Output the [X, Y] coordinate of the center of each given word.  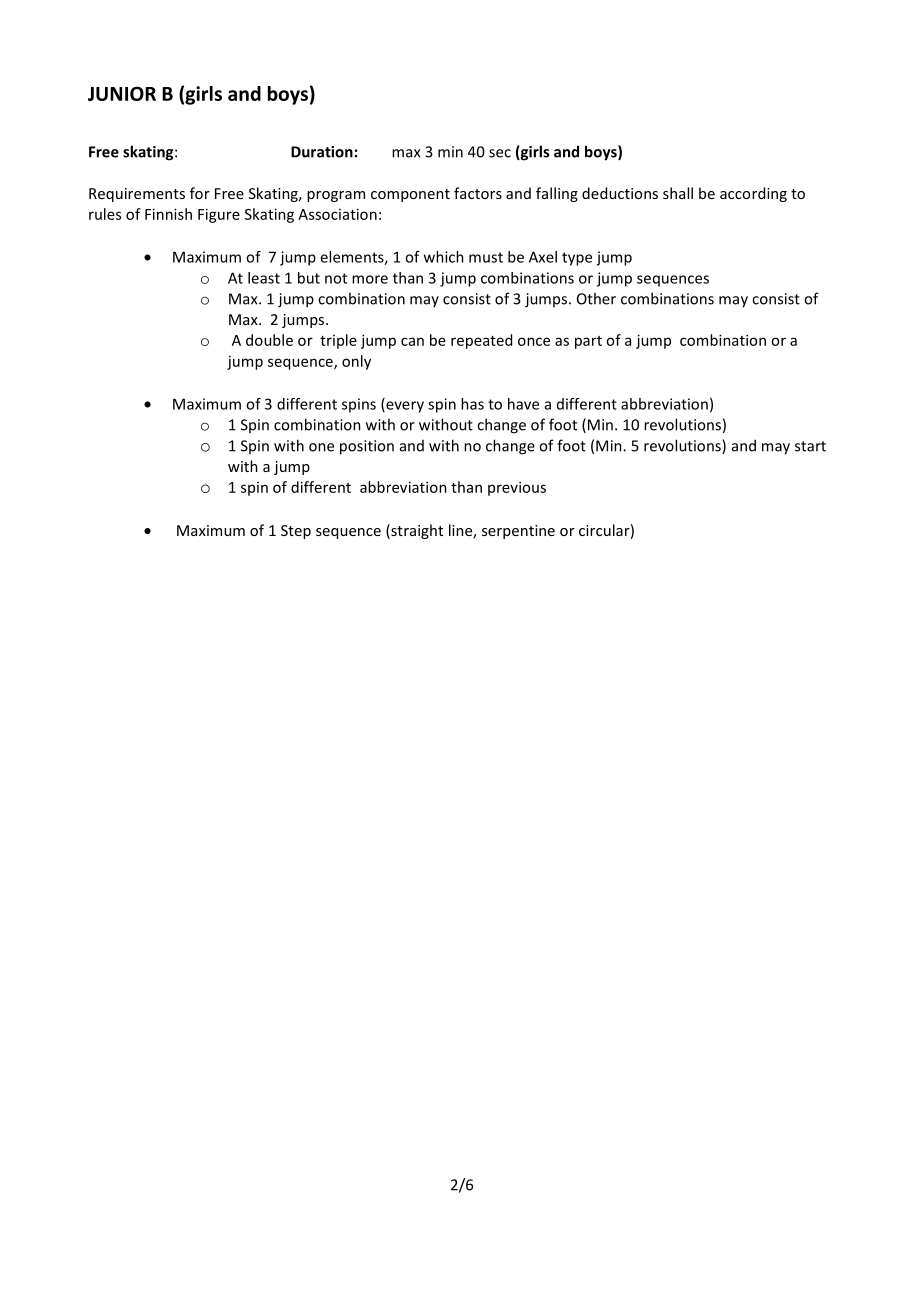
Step [296, 532]
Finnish [168, 214]
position [367, 447]
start [810, 446]
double [269, 340]
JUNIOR [122, 93]
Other [596, 298]
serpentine [518, 532]
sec [500, 153]
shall [678, 193]
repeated [481, 341]
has [472, 404]
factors [478, 193]
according [753, 194]
